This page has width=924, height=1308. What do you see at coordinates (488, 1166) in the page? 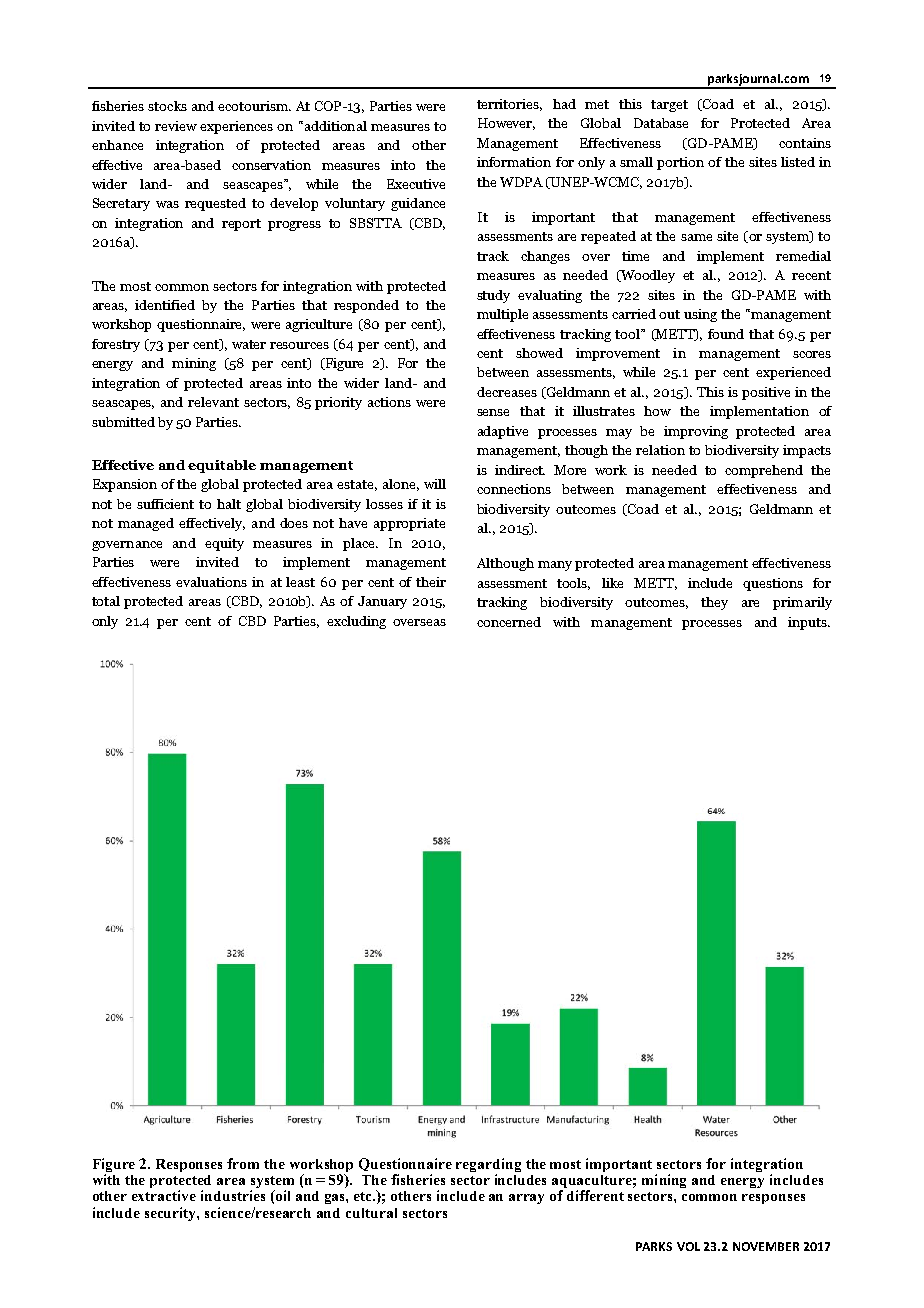
I see `regarding` at bounding box center [488, 1166].
